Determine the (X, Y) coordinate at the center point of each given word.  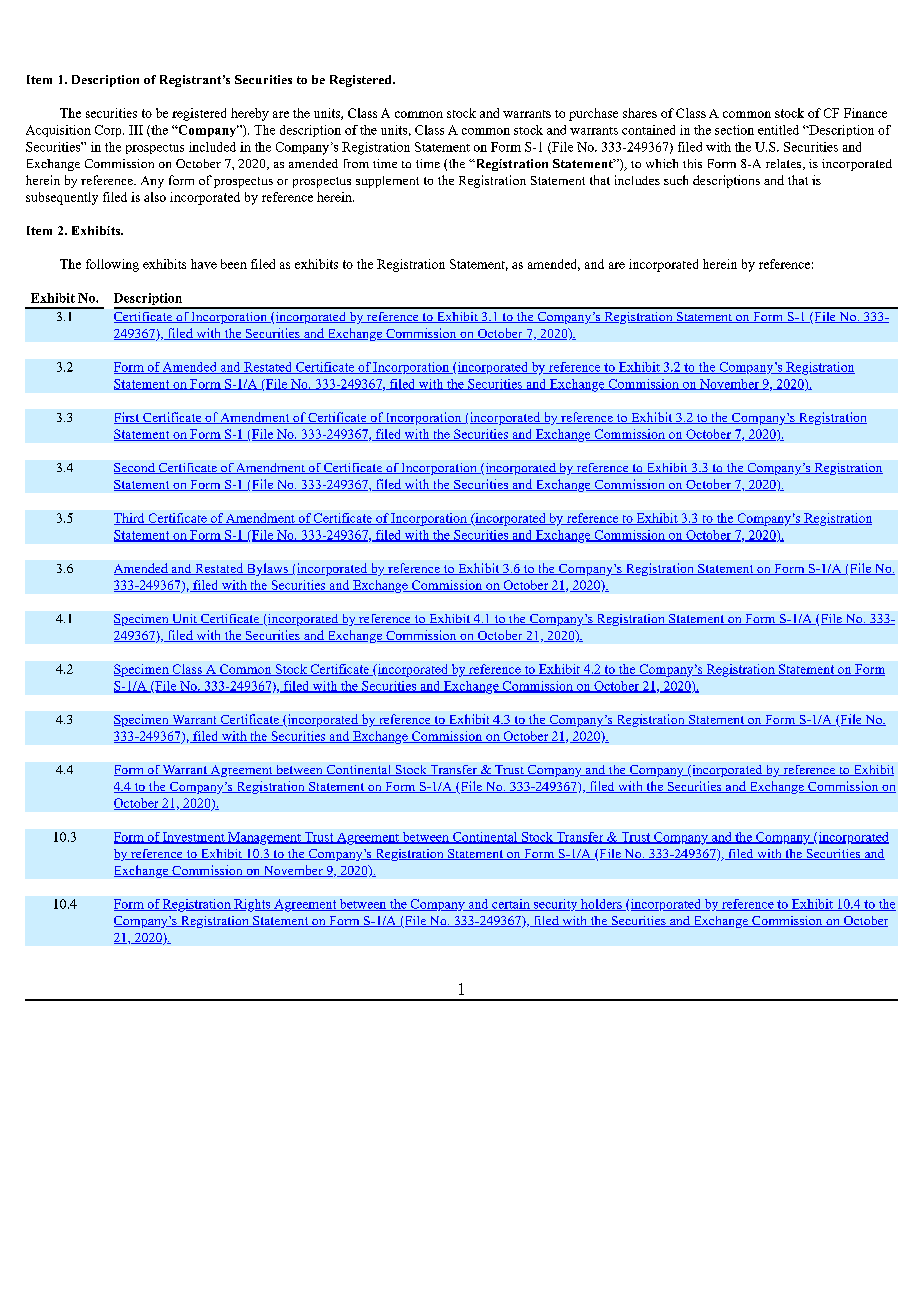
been (234, 264)
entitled (778, 130)
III (136, 130)
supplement (387, 182)
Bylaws (268, 569)
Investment (194, 838)
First (128, 418)
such (676, 180)
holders (601, 905)
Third (130, 519)
